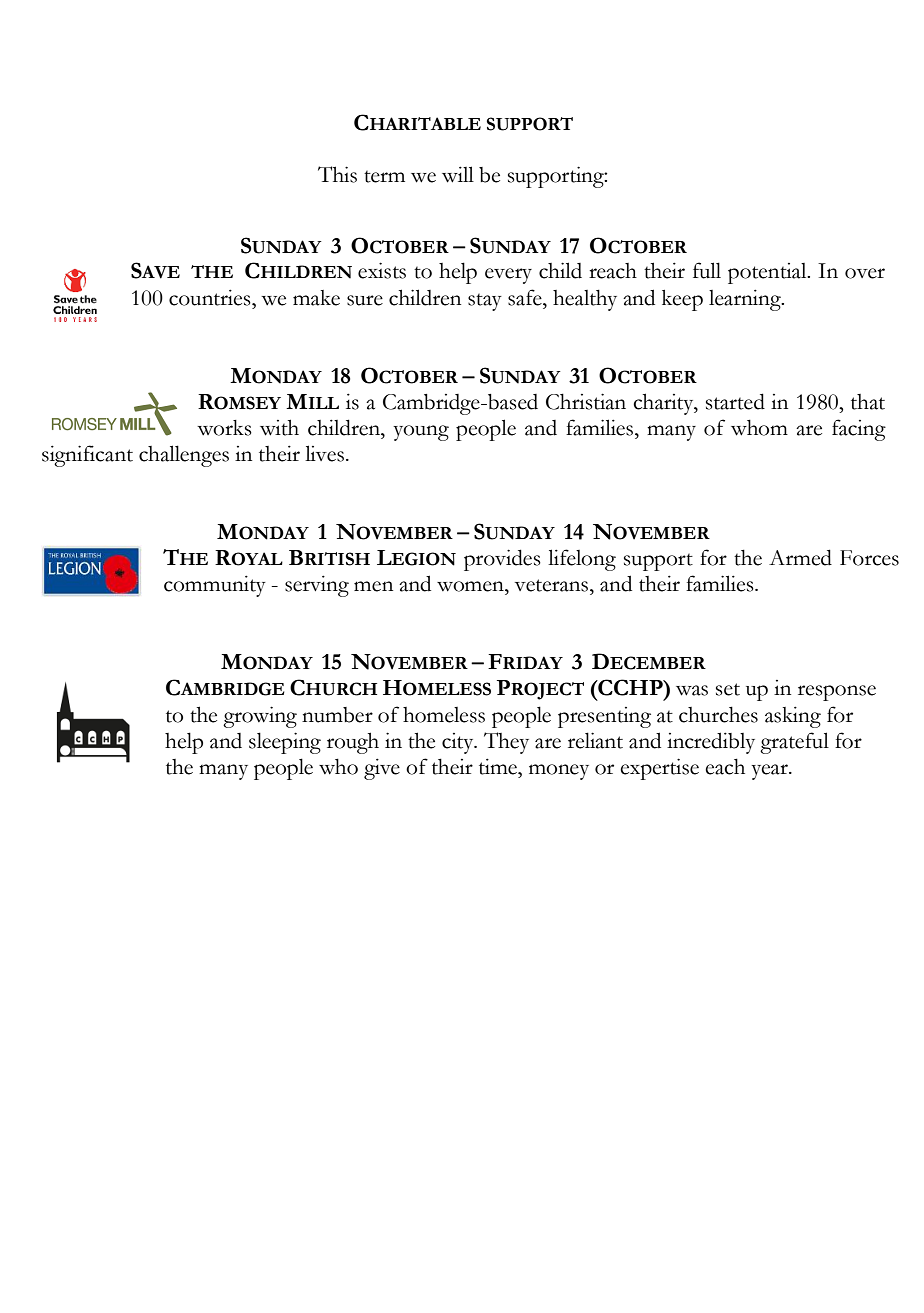 This screenshot has width=924, height=1313. I want to click on sleeping, so click(285, 743).
